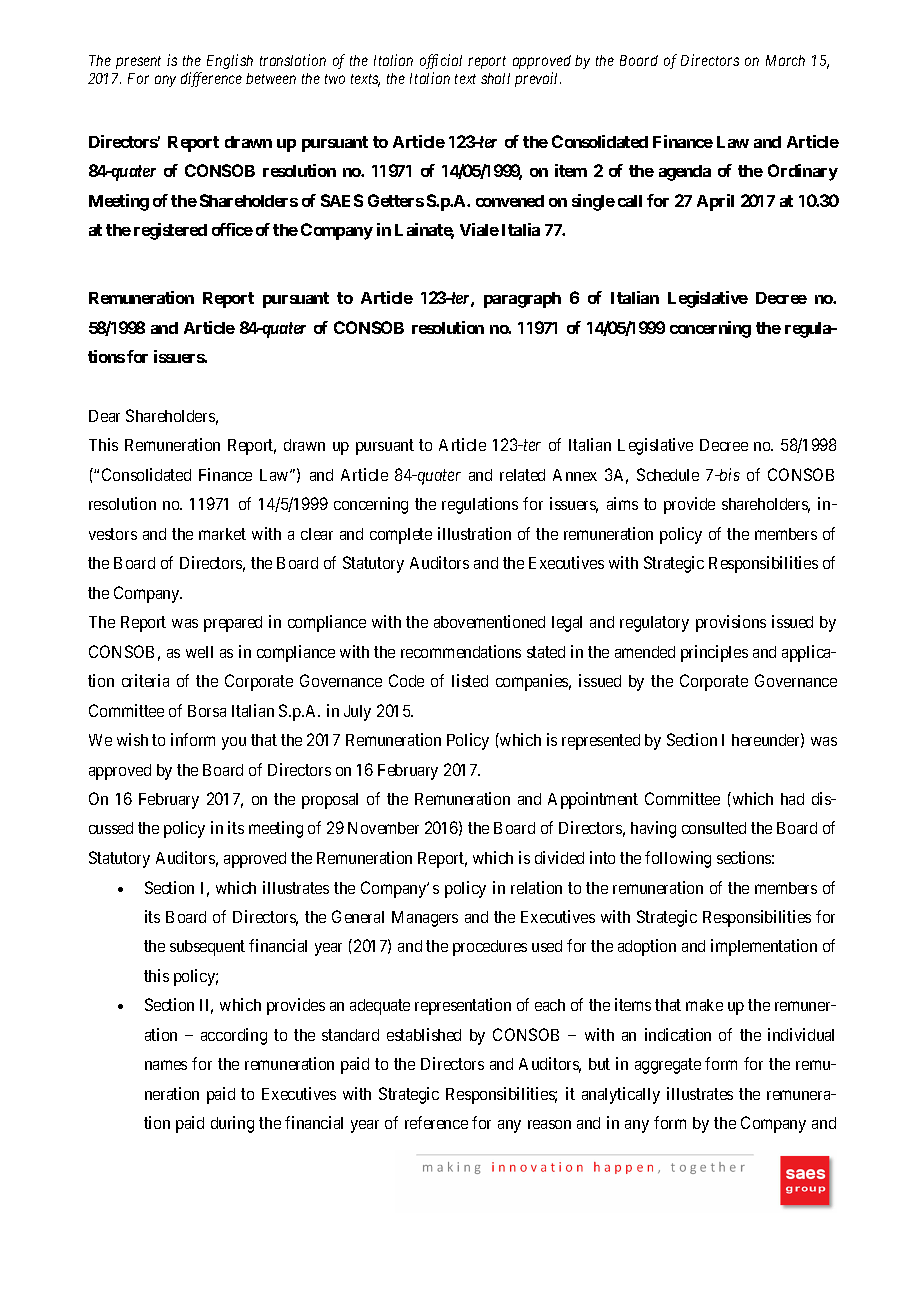  Describe the element at coordinates (436, 1122) in the page. I see `reference` at that location.
